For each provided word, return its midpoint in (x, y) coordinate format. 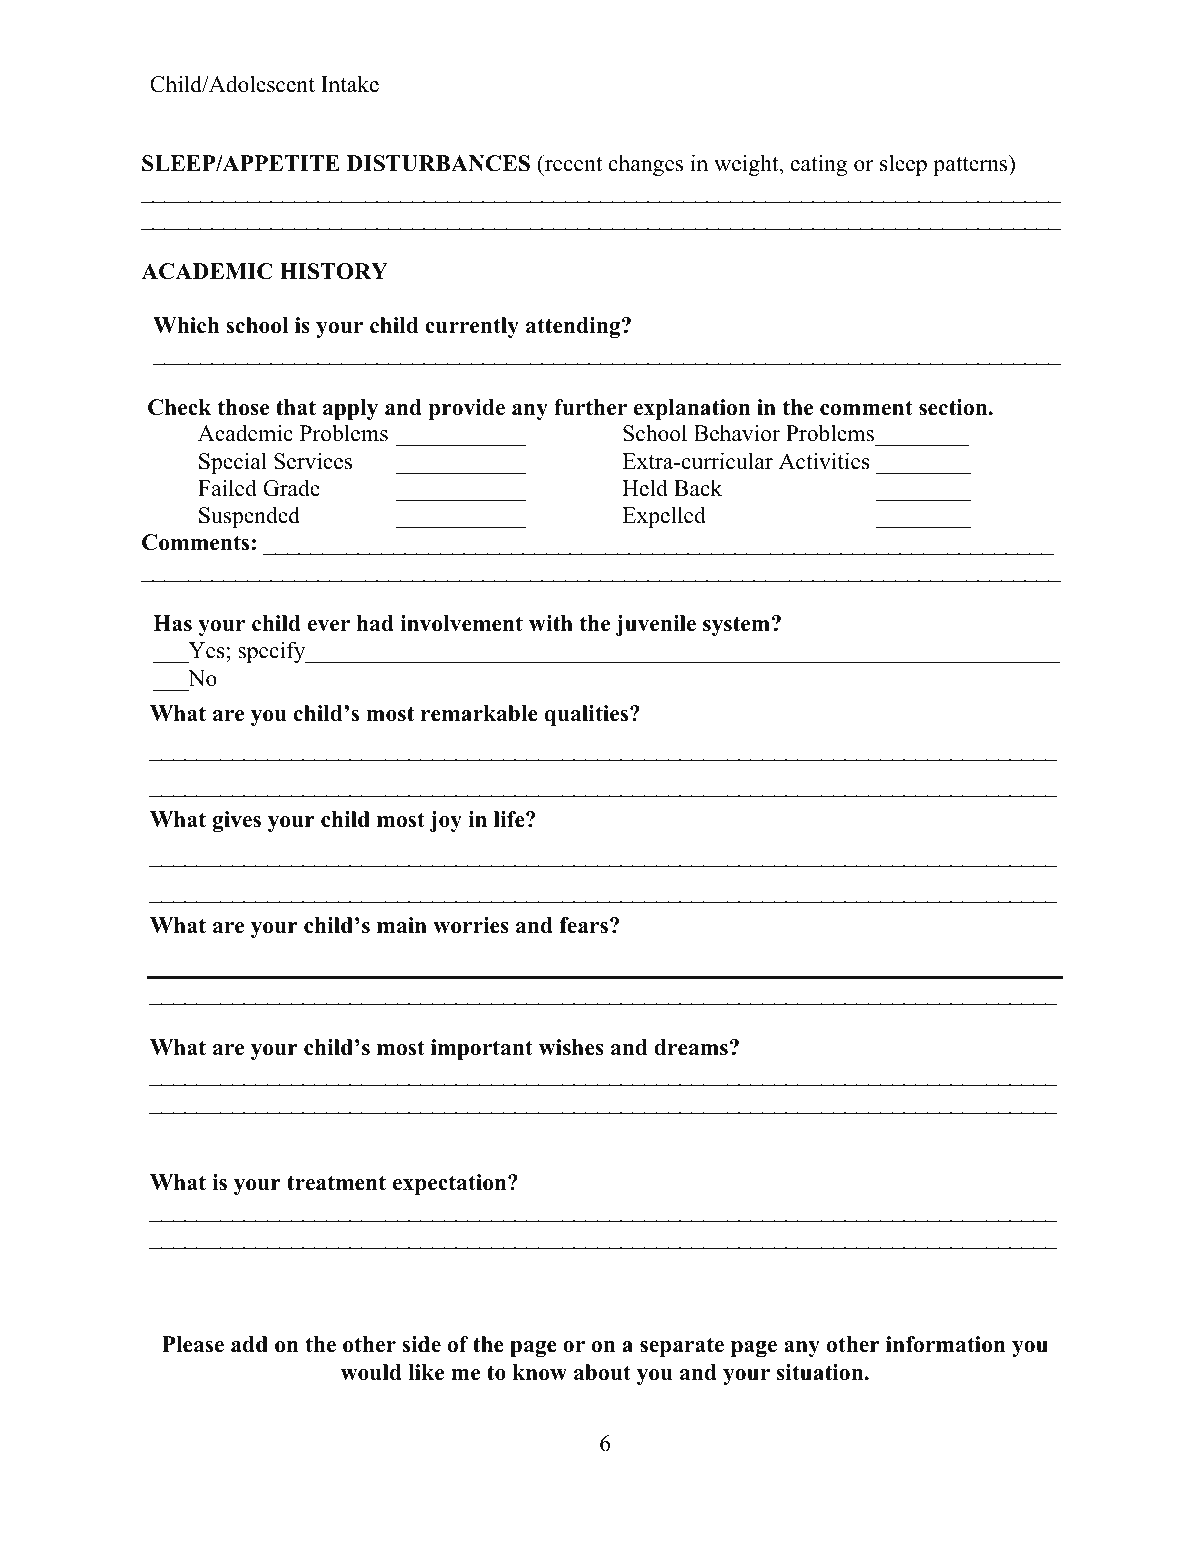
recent (572, 163)
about (602, 1372)
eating (819, 165)
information (945, 1344)
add (249, 1344)
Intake (350, 84)
